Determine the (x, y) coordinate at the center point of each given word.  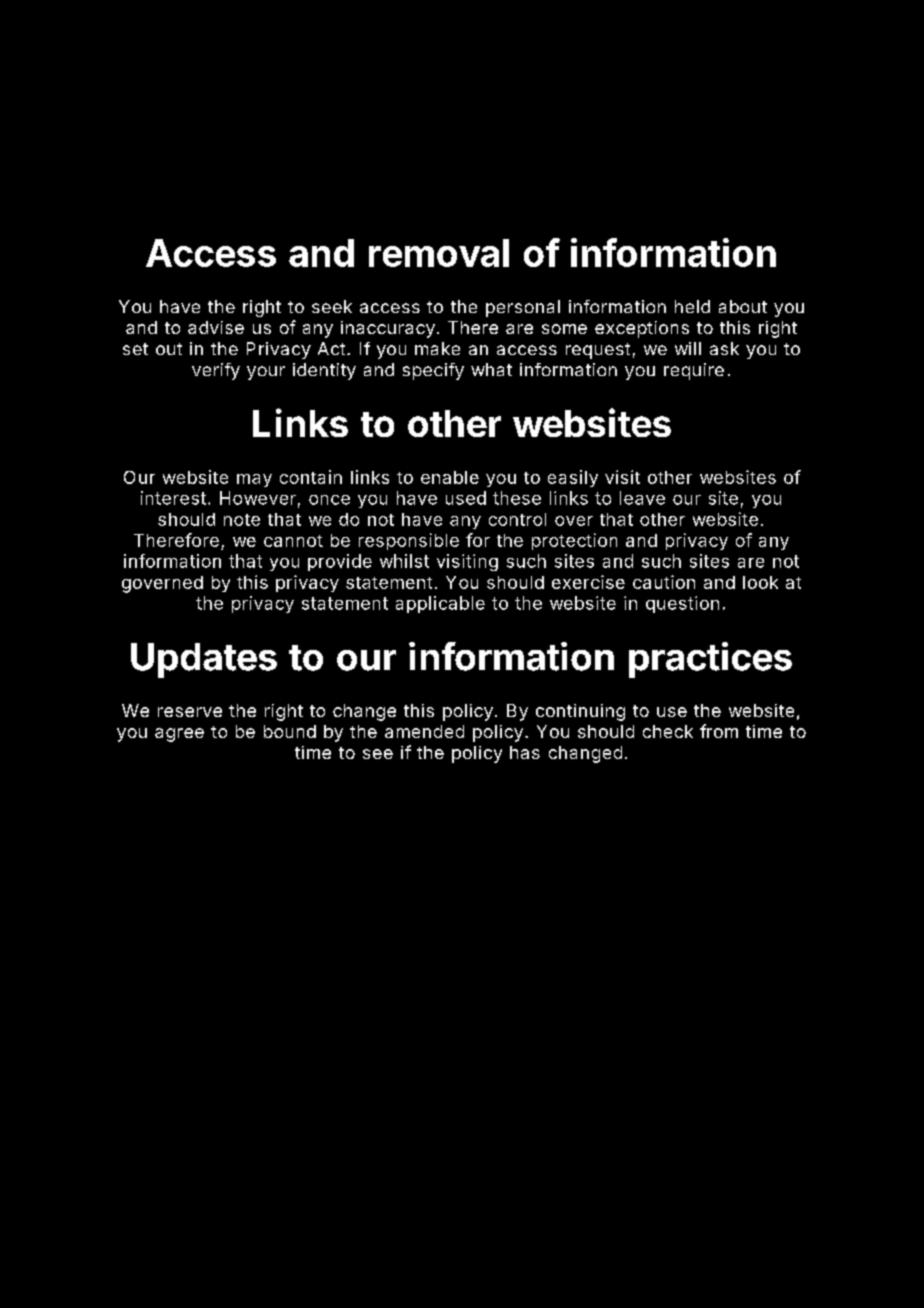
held (692, 306)
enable (450, 477)
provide (340, 562)
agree (179, 735)
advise (216, 327)
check (668, 731)
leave (642, 498)
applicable (440, 604)
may (254, 480)
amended (424, 731)
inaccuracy (388, 329)
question (682, 604)
